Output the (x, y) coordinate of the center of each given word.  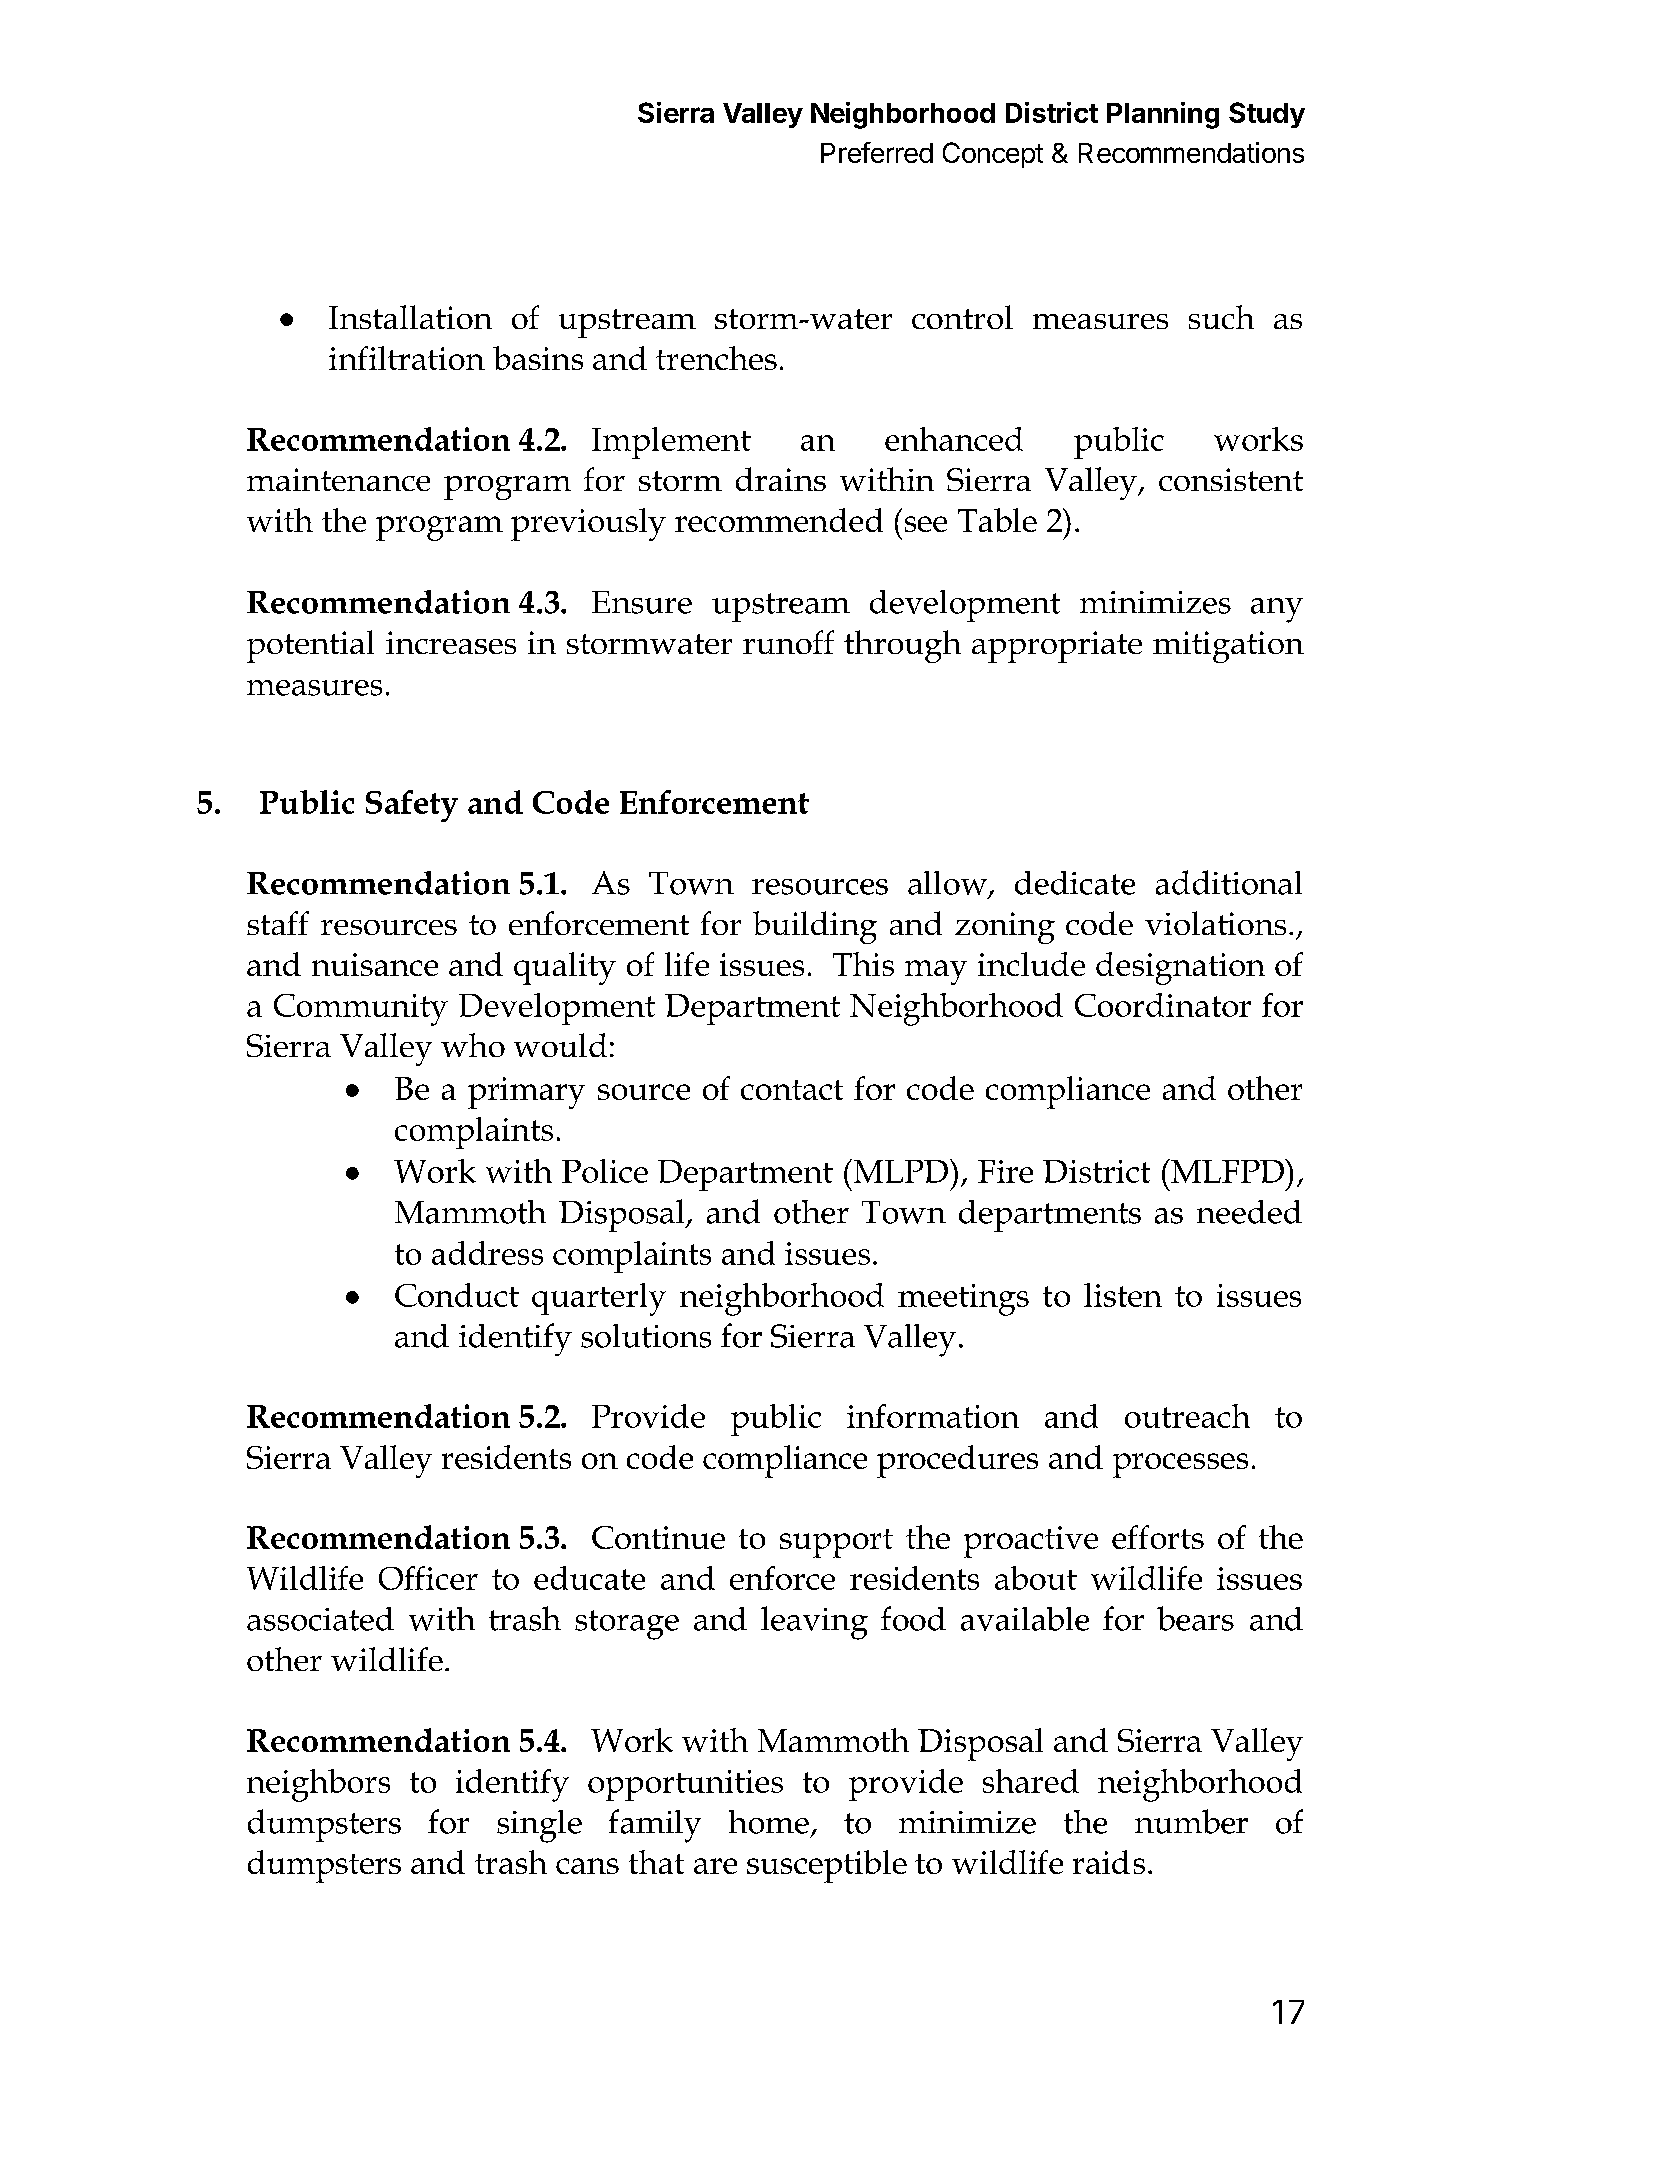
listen (1123, 1295)
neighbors (318, 1785)
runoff (788, 642)
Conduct (457, 1295)
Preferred (877, 152)
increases (451, 642)
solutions (646, 1336)
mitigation (1228, 647)
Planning (1163, 115)
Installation (410, 317)
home (769, 1822)
